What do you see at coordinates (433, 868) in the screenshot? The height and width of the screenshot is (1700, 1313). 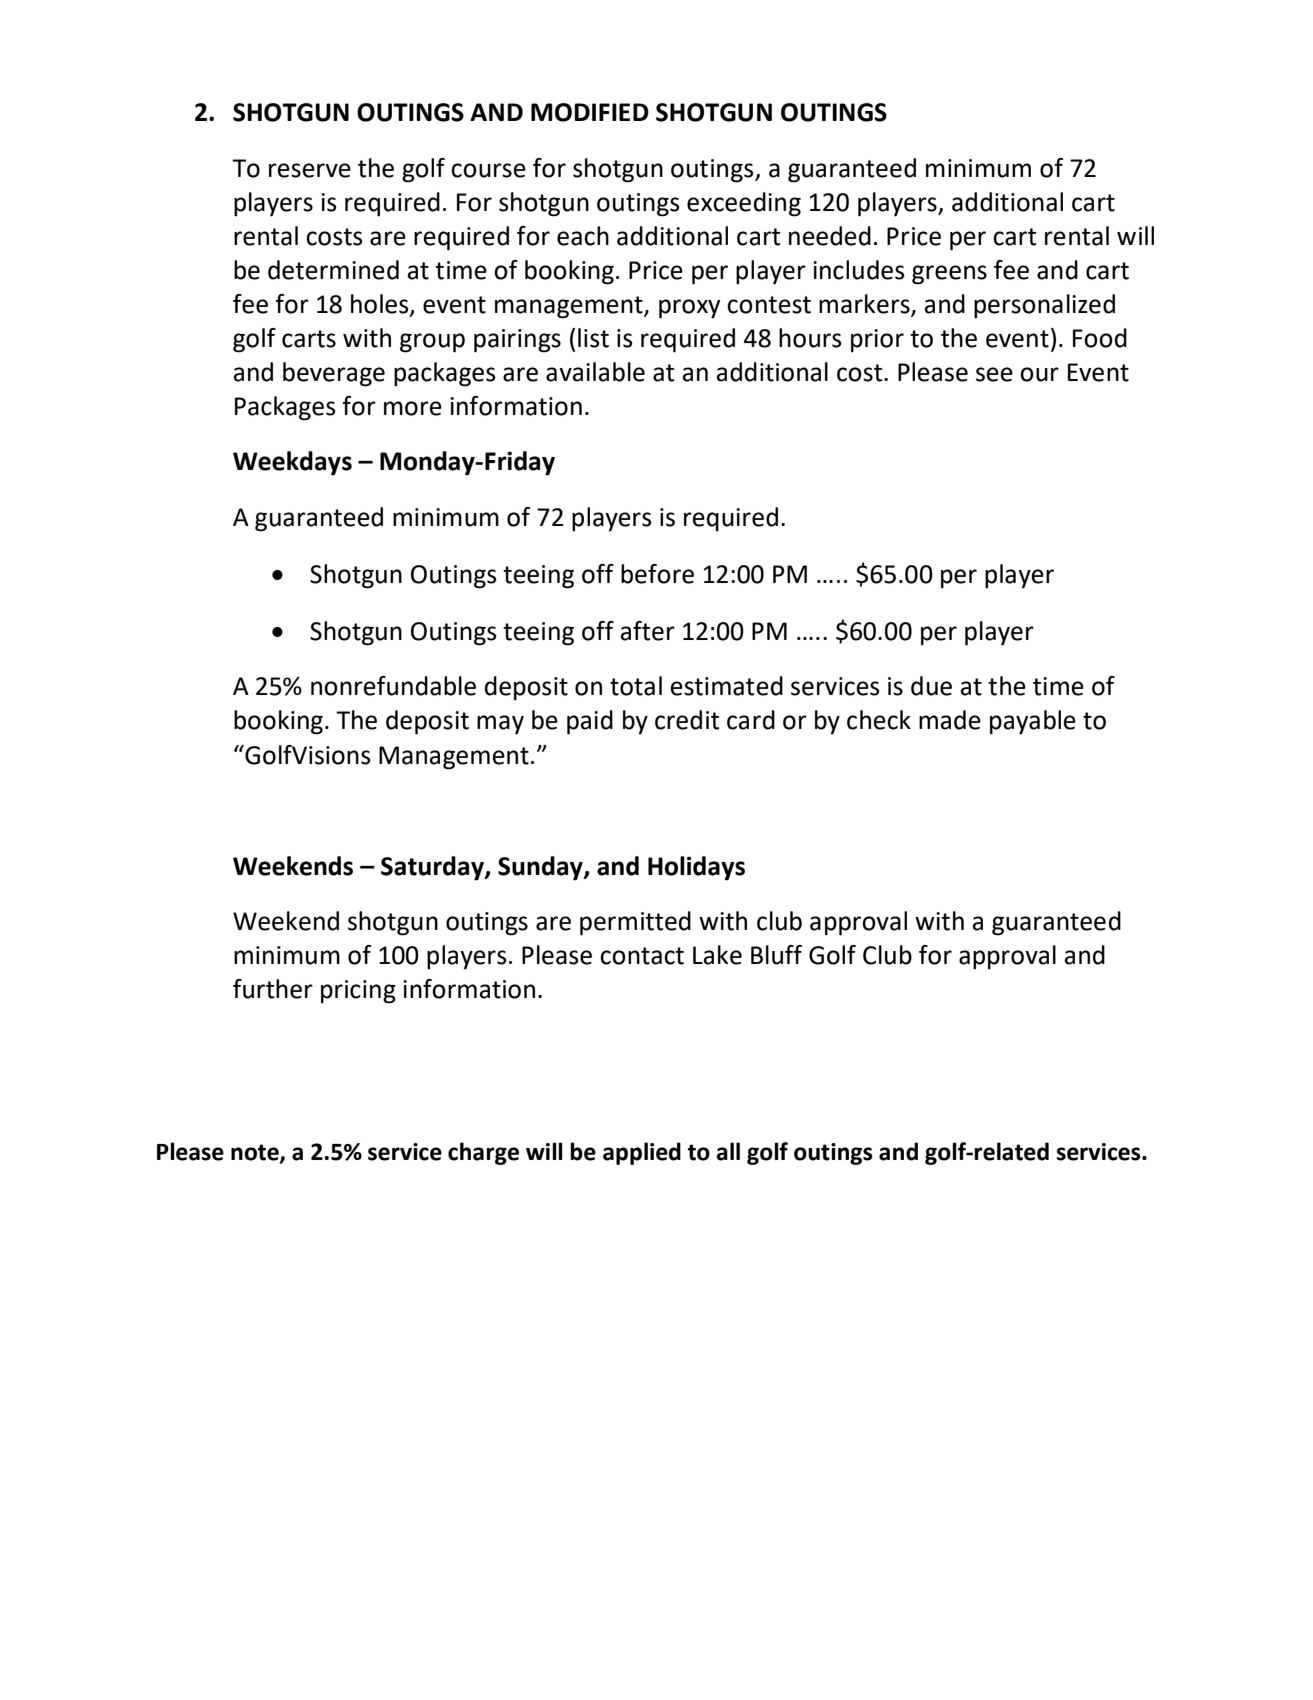 I see `Saturday` at bounding box center [433, 868].
